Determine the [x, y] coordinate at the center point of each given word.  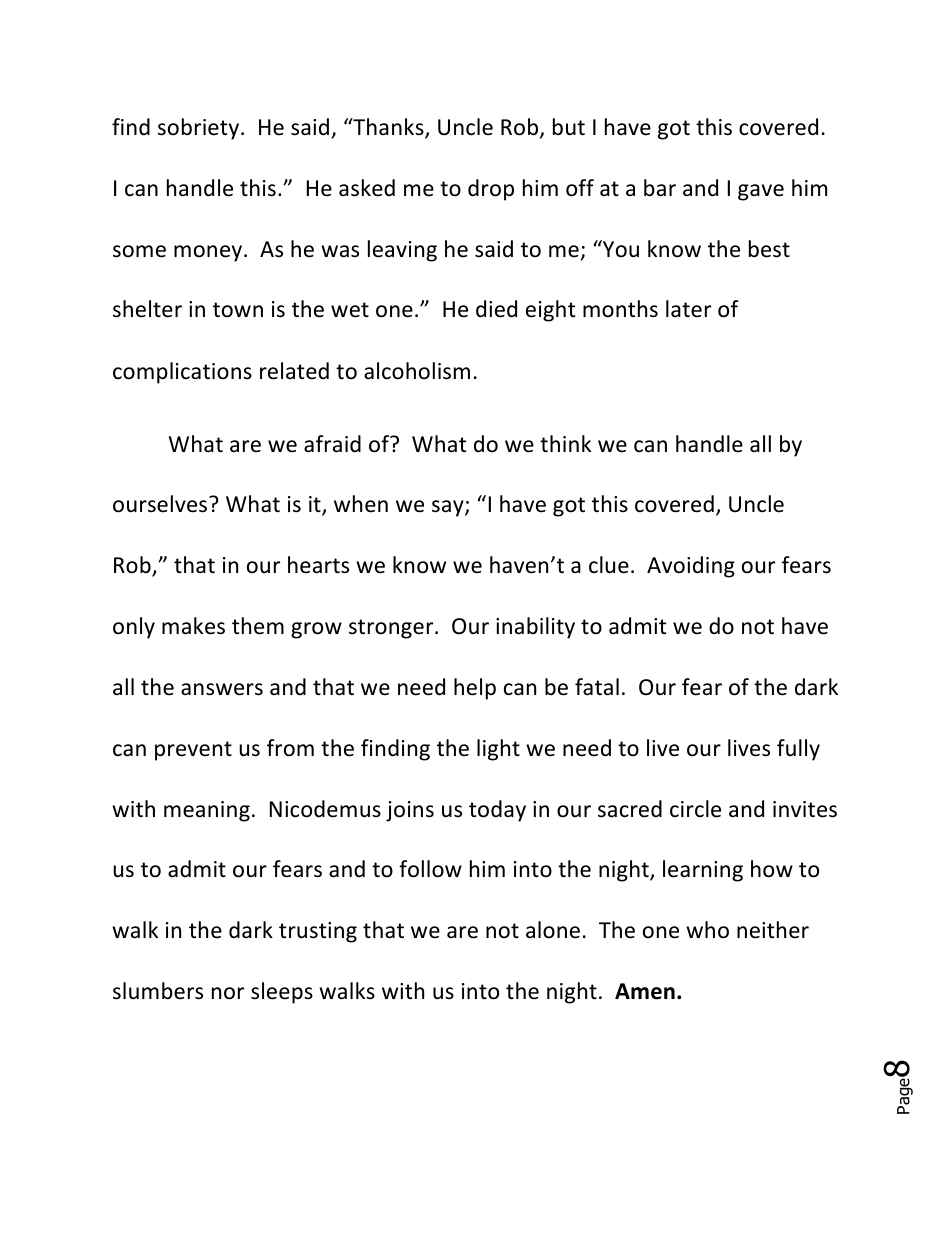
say [449, 508]
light [498, 750]
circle [695, 809]
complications [182, 373]
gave [761, 192]
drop [491, 190]
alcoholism [417, 371]
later [688, 309]
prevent [193, 751]
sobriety [198, 129]
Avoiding [691, 567]
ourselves [161, 504]
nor [228, 993]
